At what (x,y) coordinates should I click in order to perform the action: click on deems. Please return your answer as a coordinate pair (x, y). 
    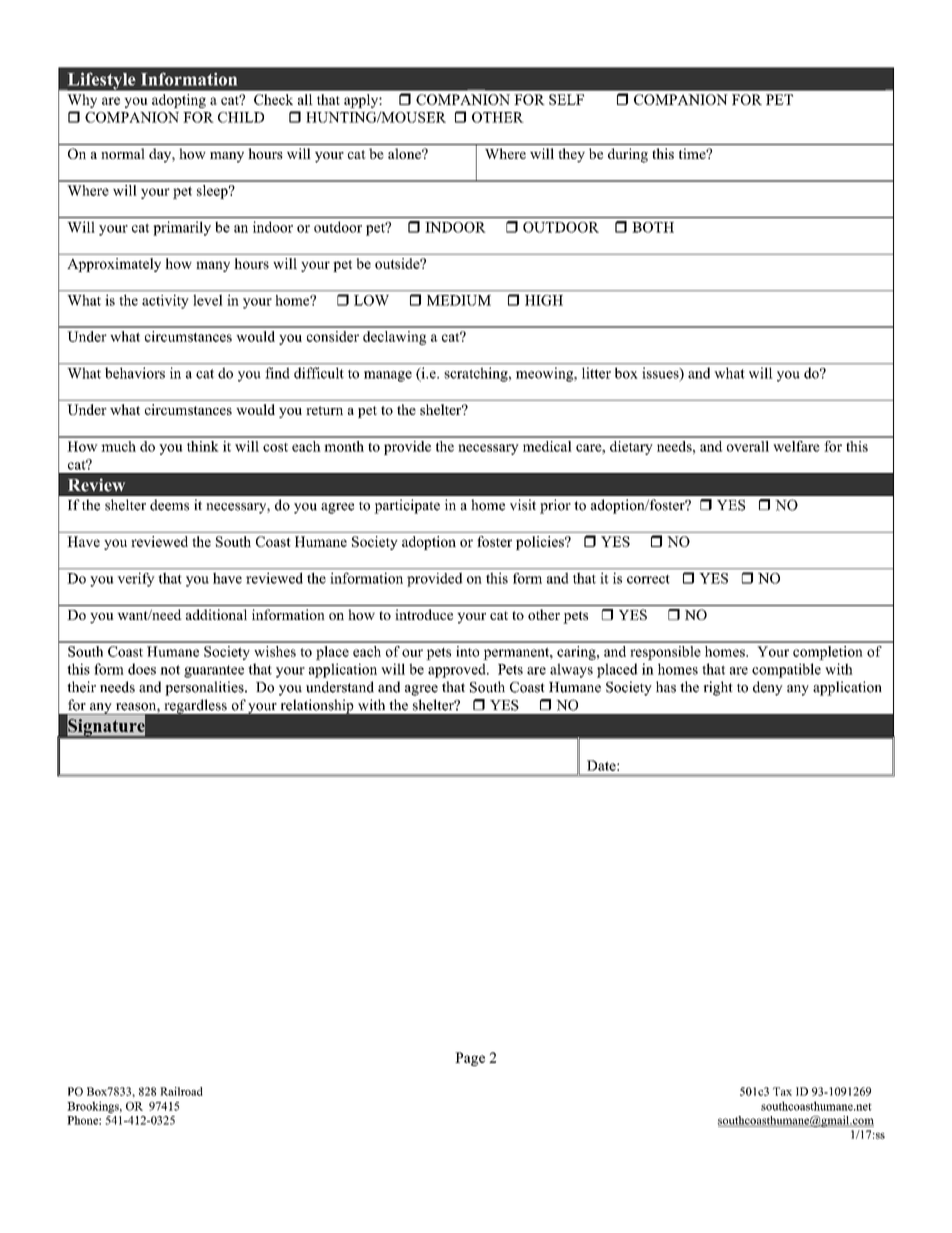
    Looking at the image, I should click on (169, 505).
